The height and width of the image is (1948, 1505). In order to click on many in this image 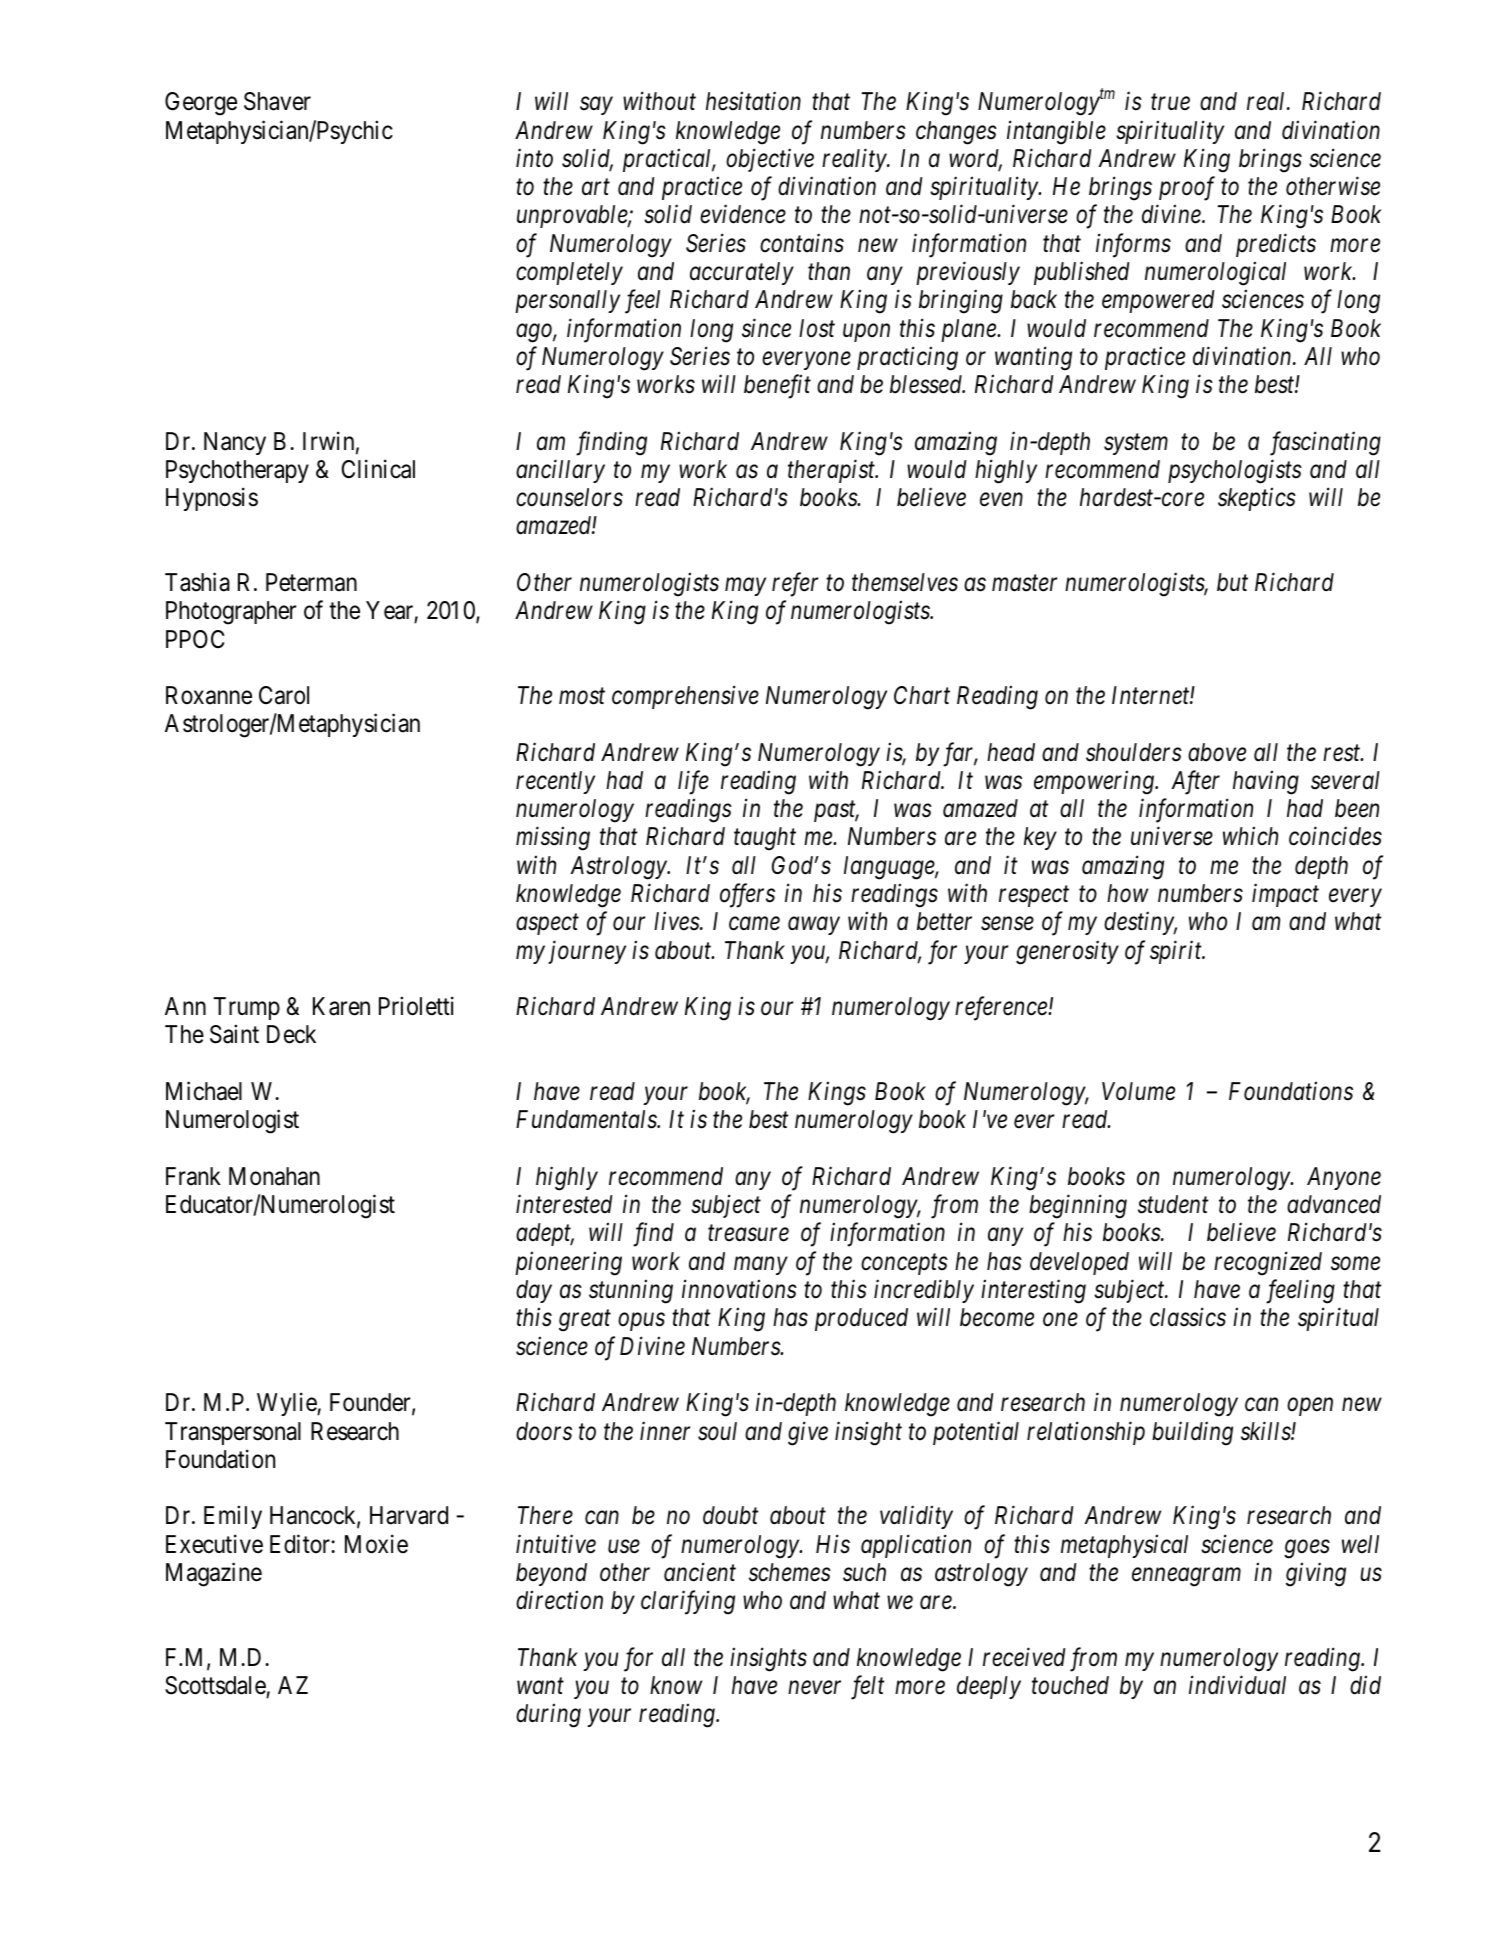, I will do `click(761, 1266)`.
